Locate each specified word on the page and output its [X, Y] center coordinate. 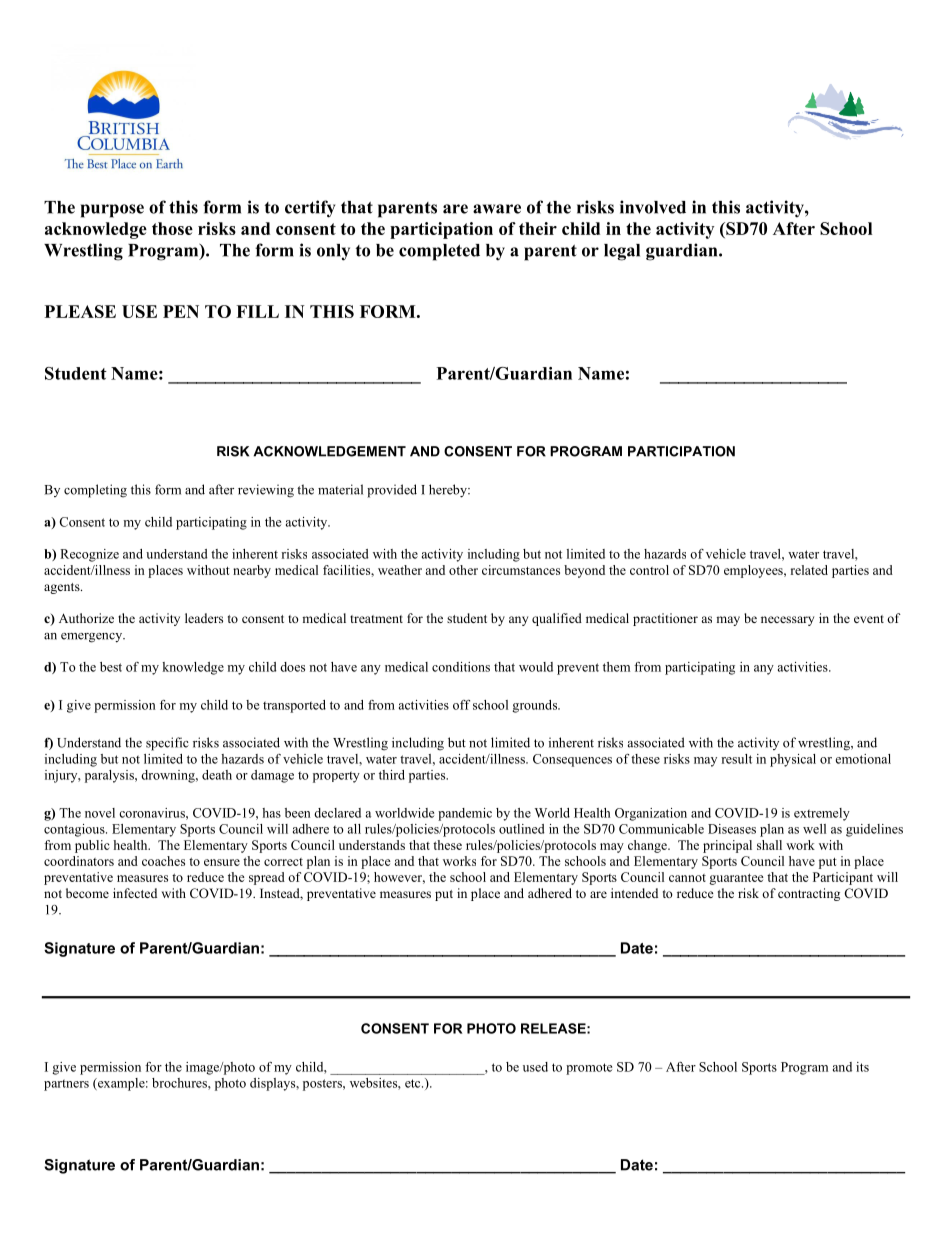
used [535, 1067]
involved [653, 207]
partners [66, 1085]
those [172, 228]
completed [439, 252]
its [862, 1067]
